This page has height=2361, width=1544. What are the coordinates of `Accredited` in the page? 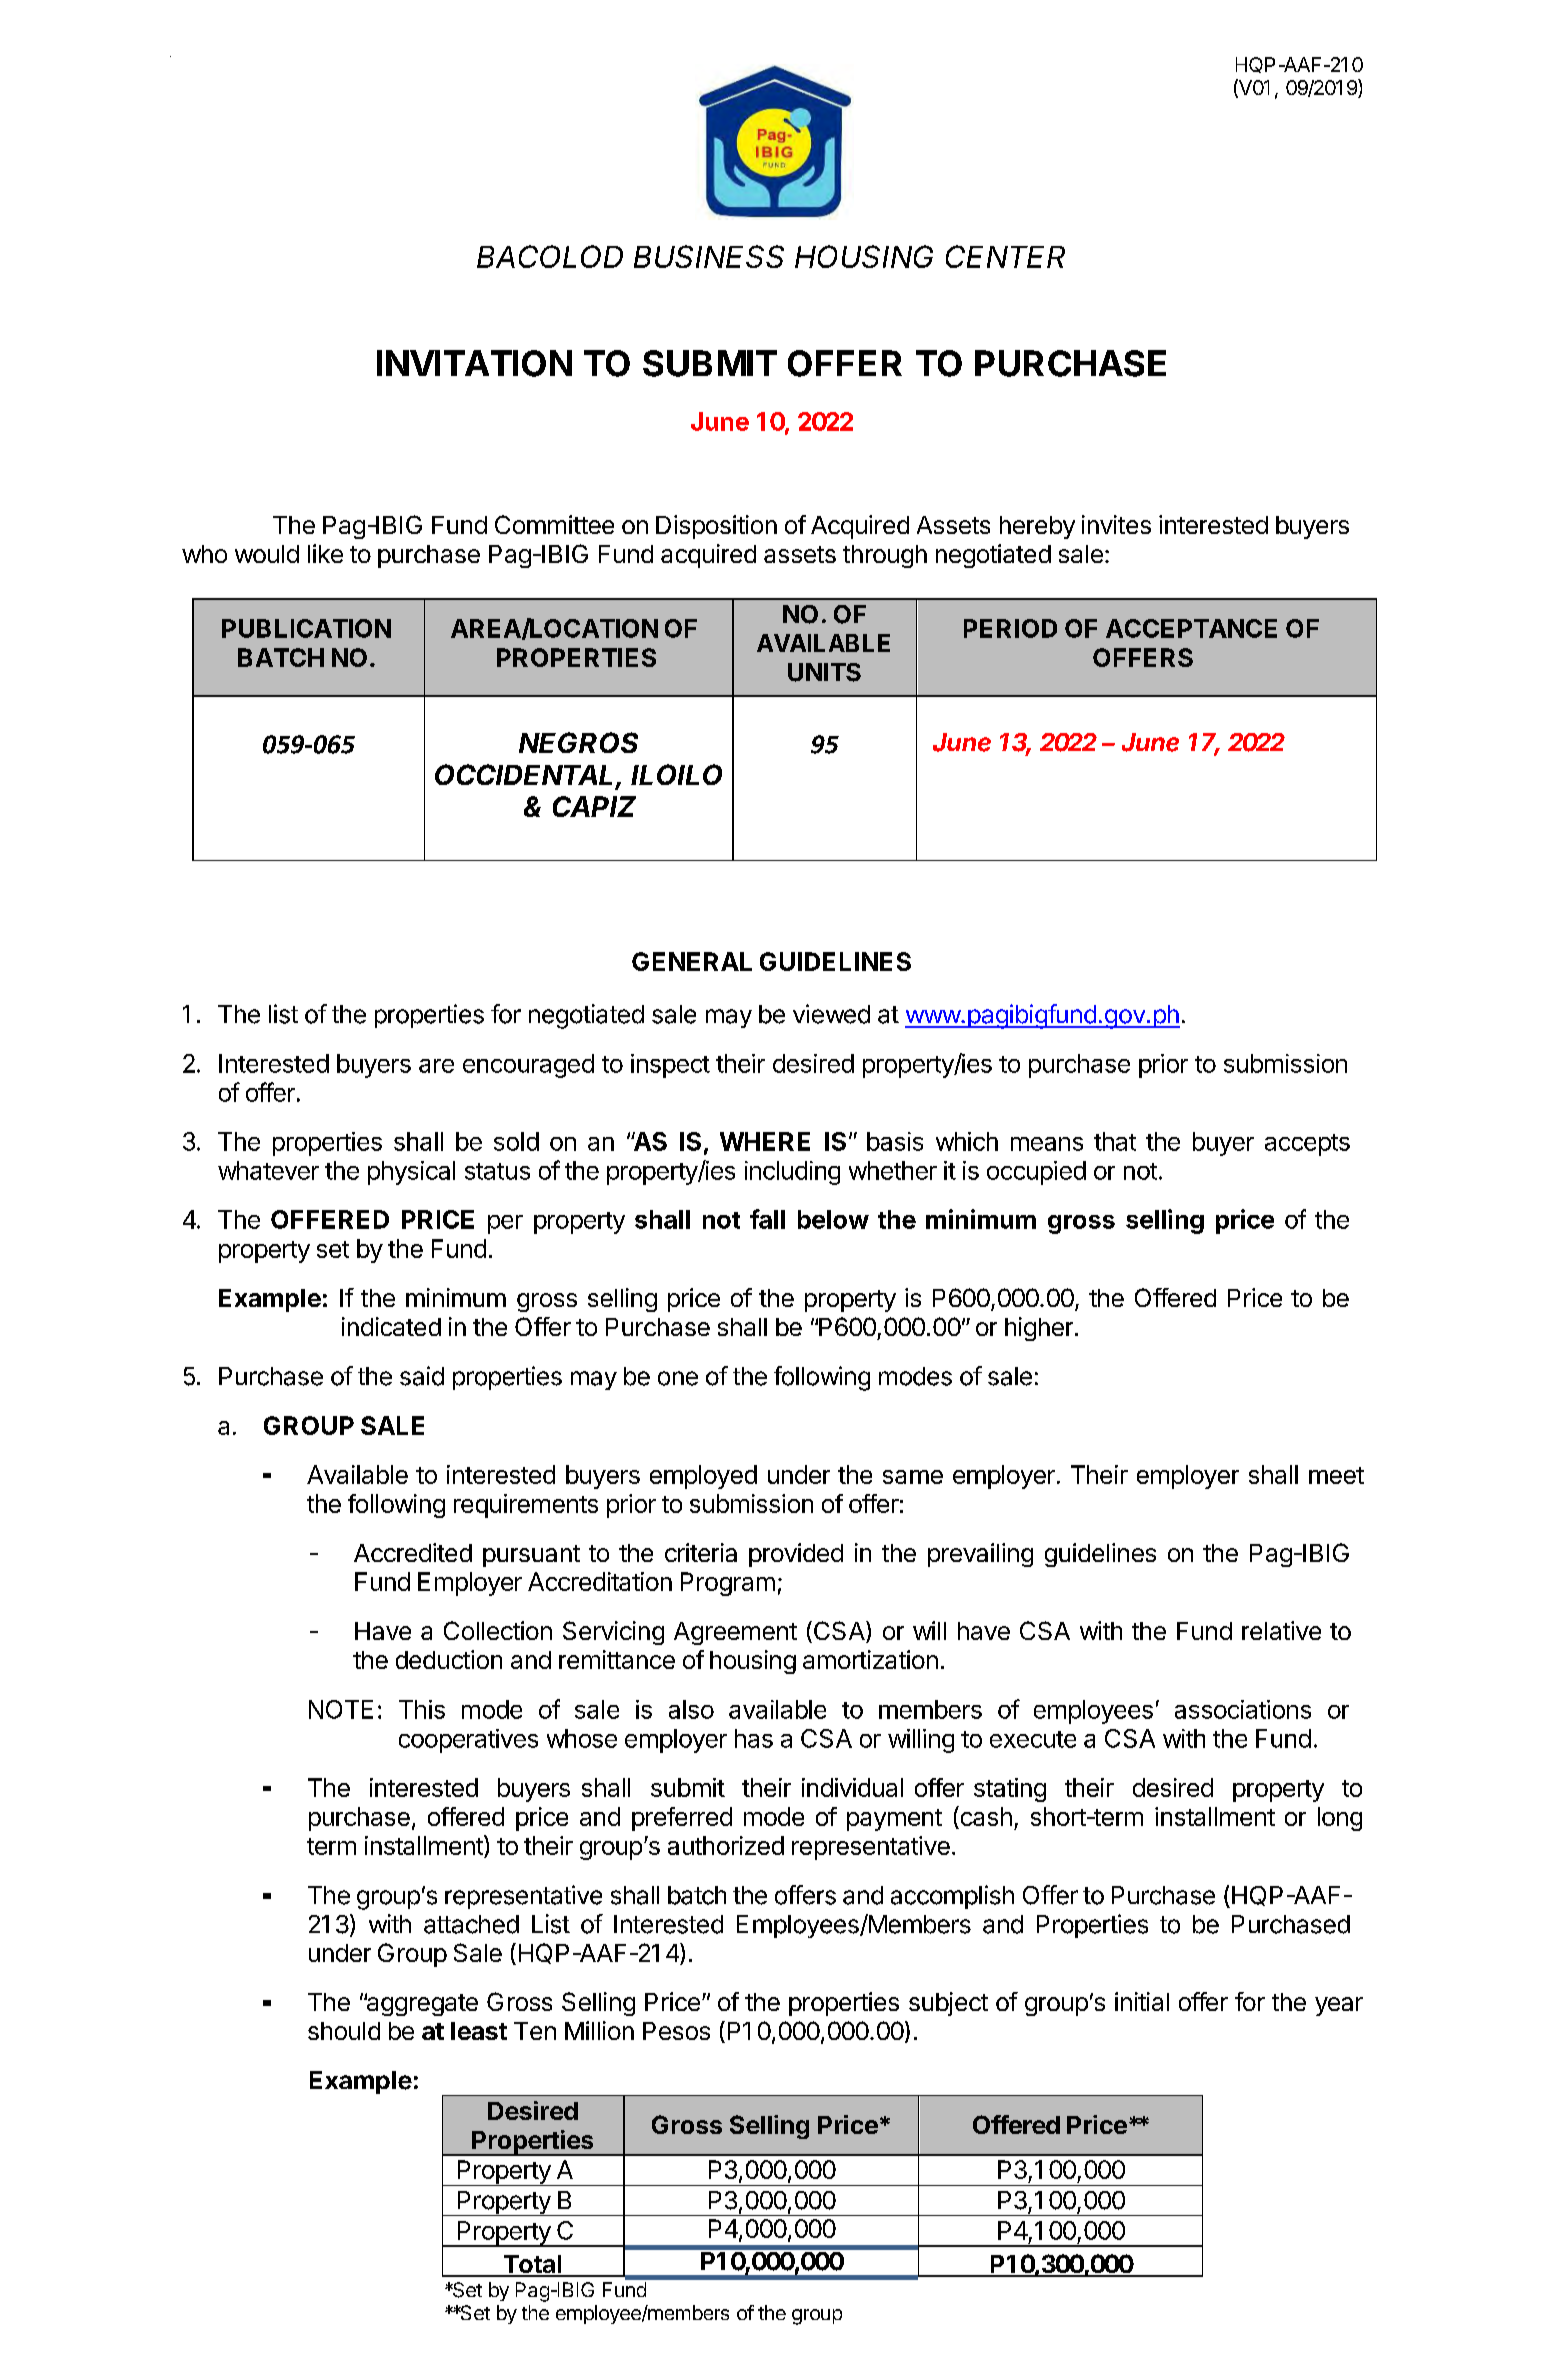 It's located at (413, 1552).
